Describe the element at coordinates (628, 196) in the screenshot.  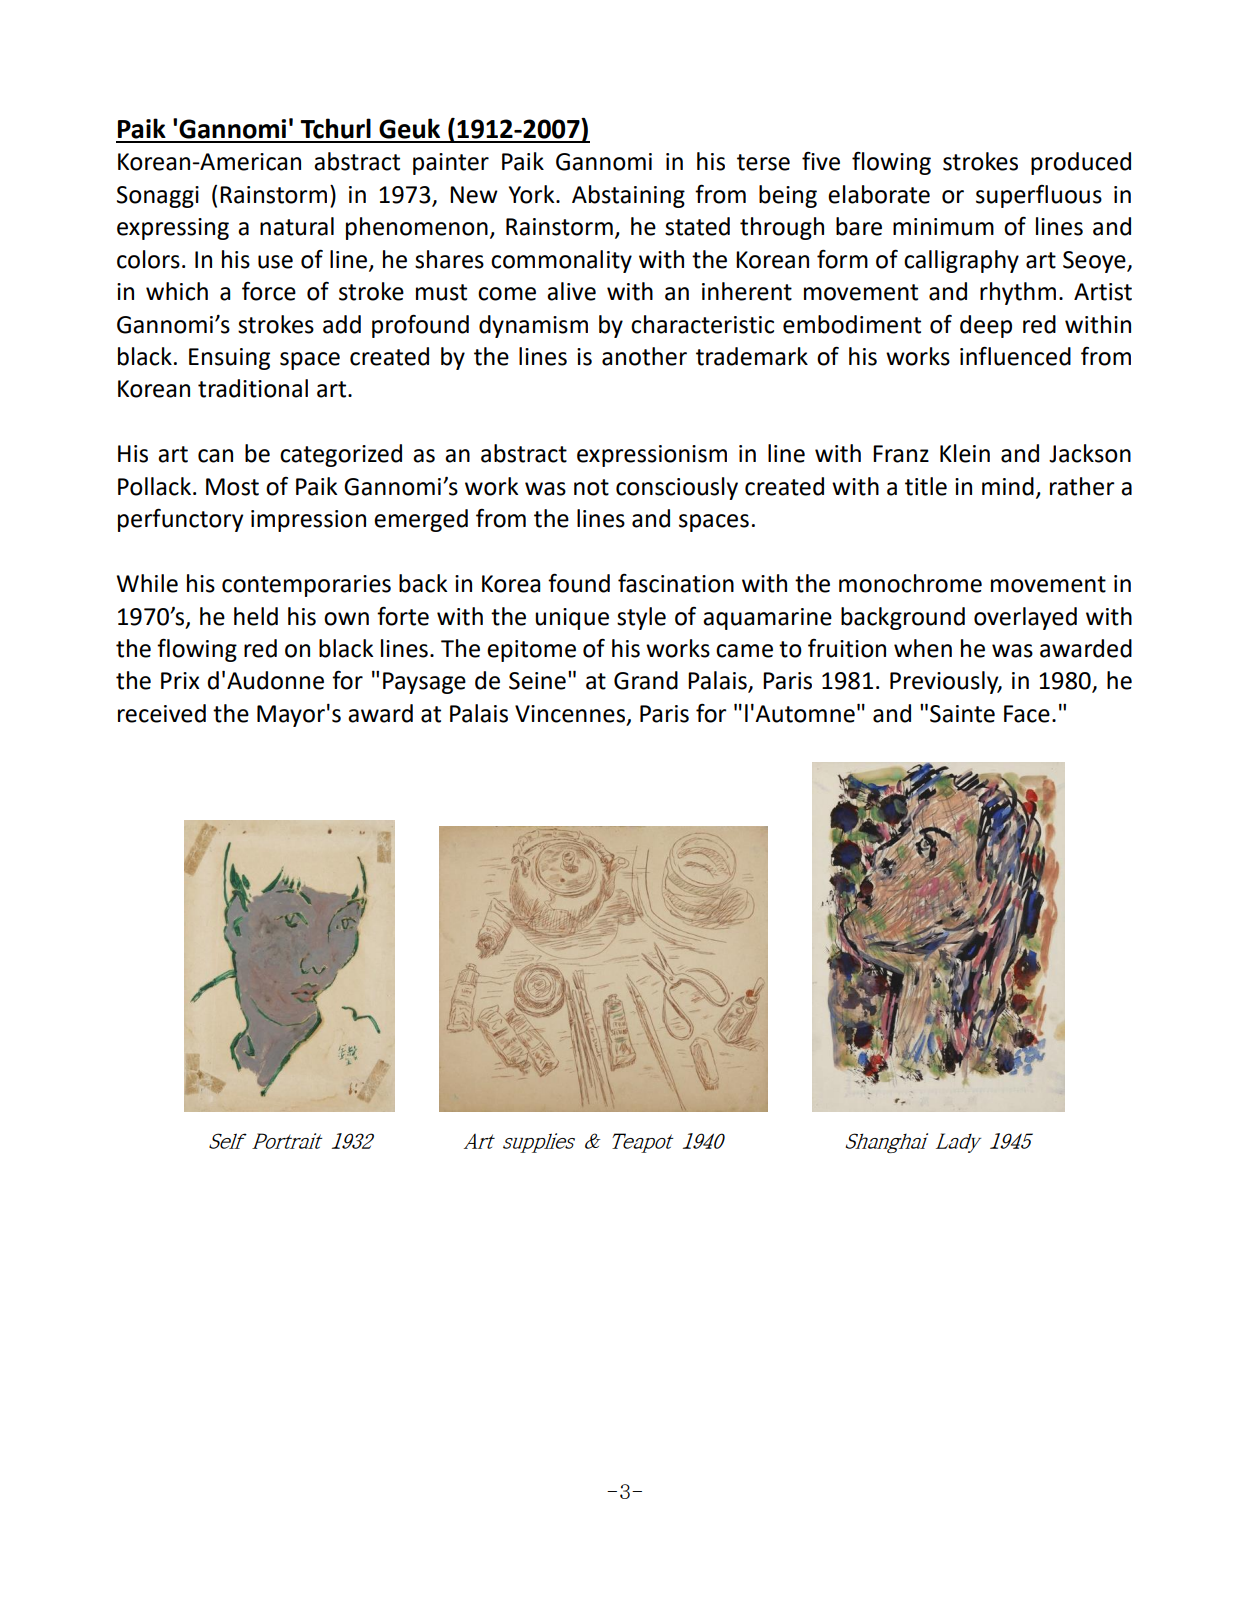
I see `Abstaining` at that location.
